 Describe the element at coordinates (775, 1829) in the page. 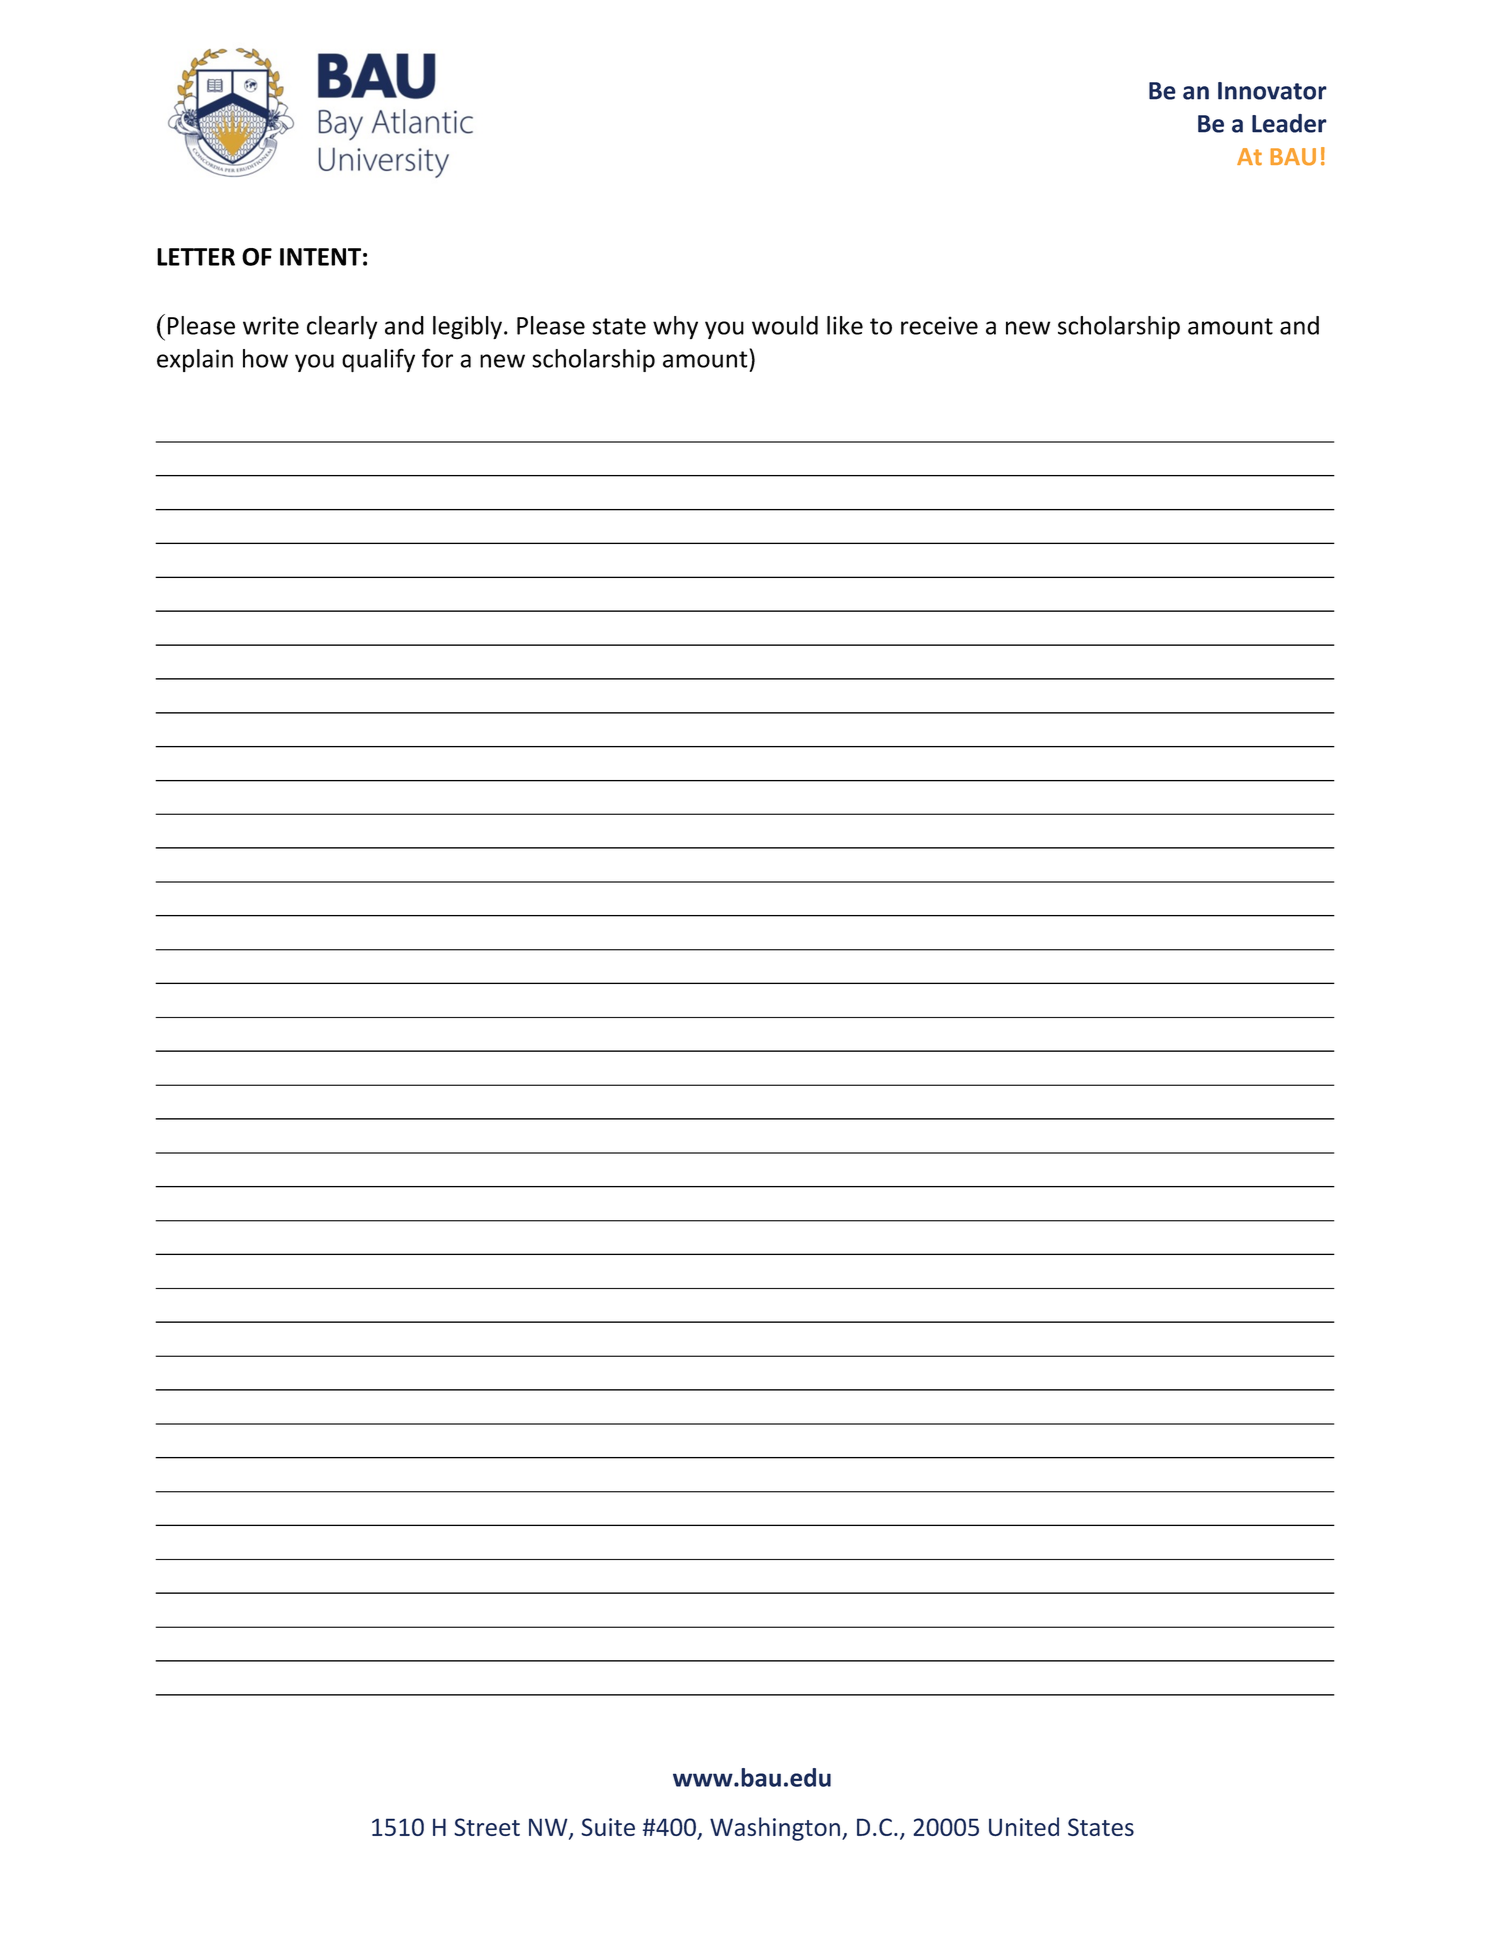

I see `Washington` at that location.
